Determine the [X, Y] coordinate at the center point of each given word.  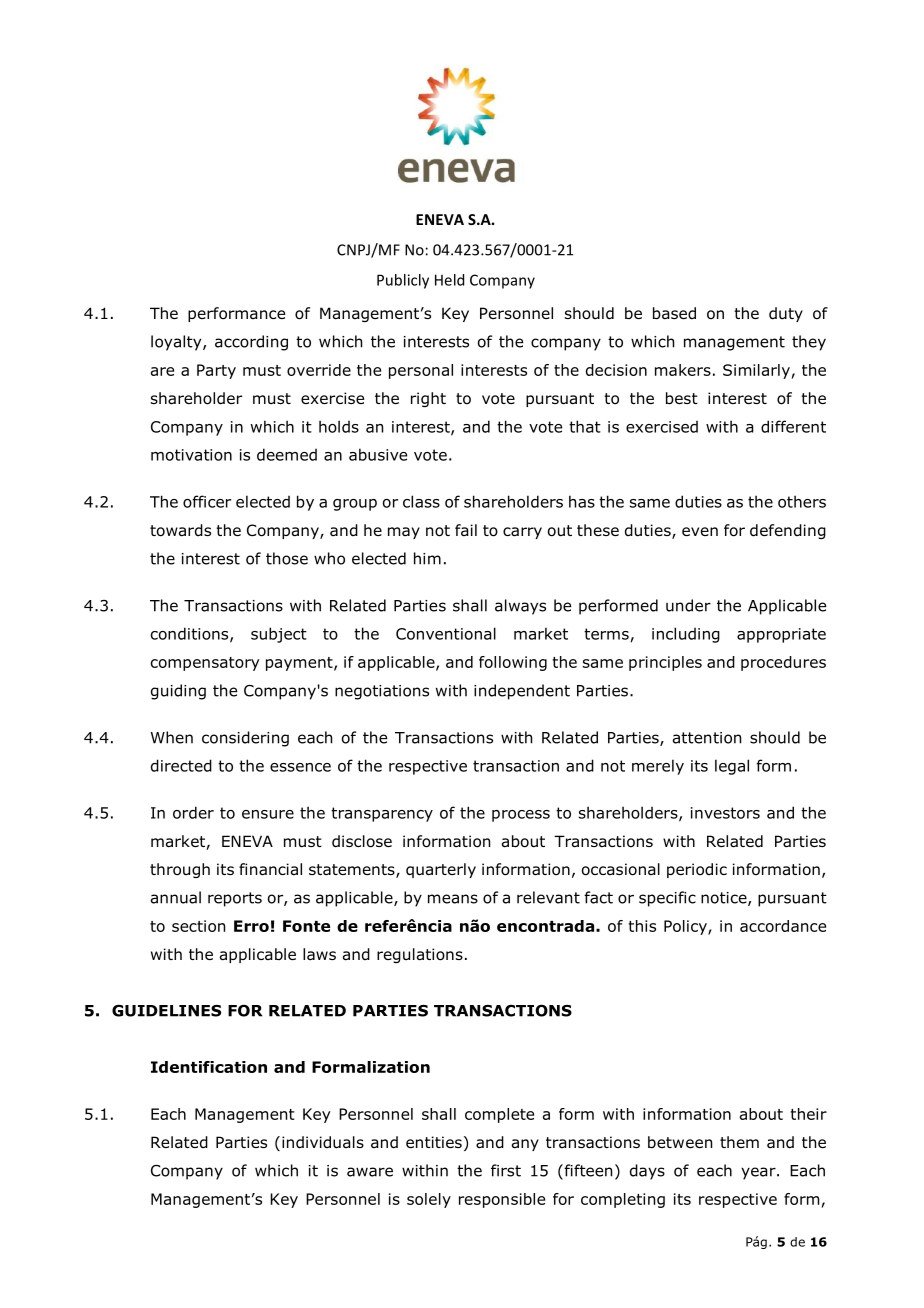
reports [235, 899]
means [453, 899]
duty [786, 314]
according [251, 343]
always [520, 607]
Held [449, 280]
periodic [697, 870]
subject [279, 635]
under [688, 605]
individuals [323, 1142]
